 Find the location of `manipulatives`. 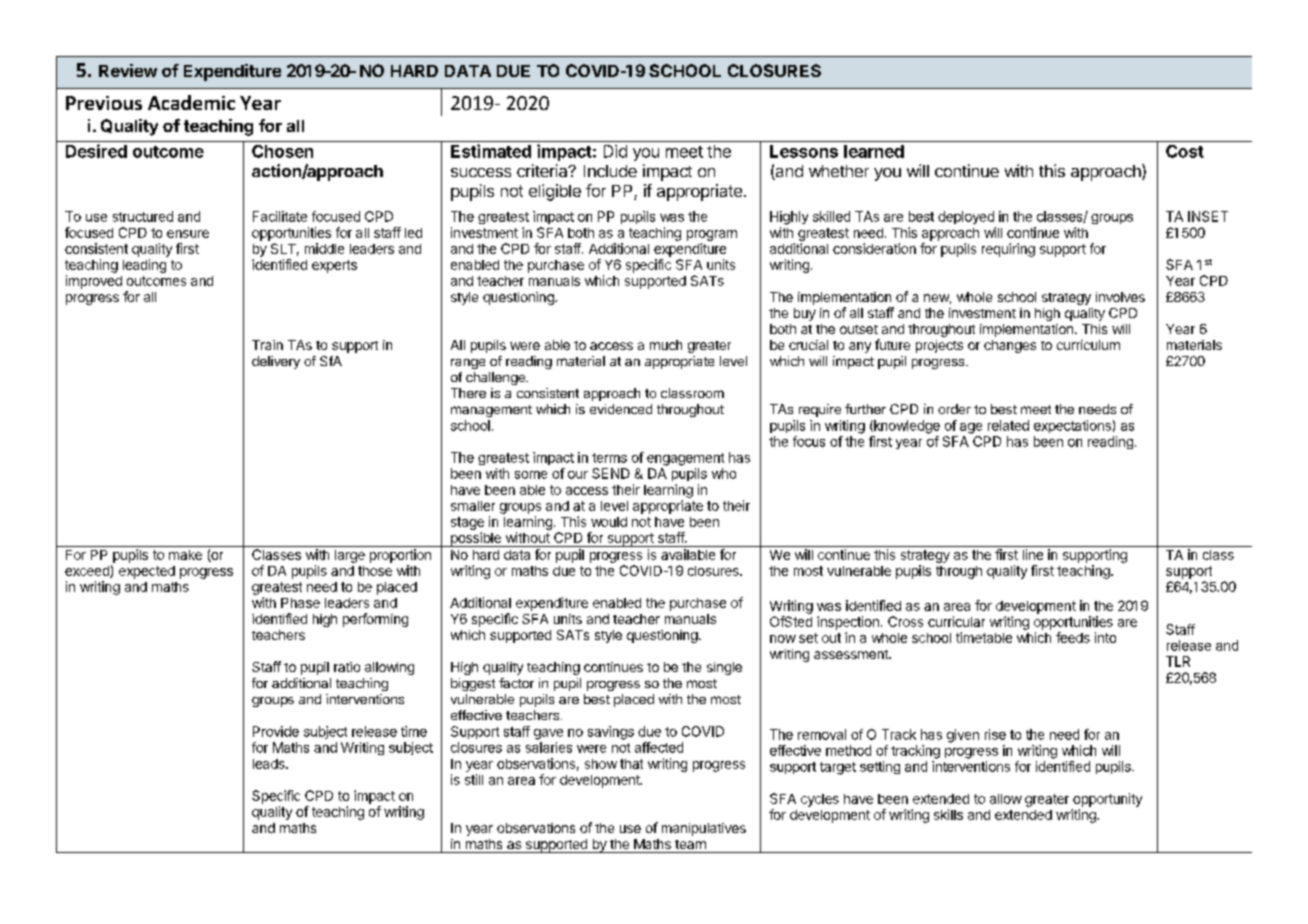

manipulatives is located at coordinates (704, 829).
